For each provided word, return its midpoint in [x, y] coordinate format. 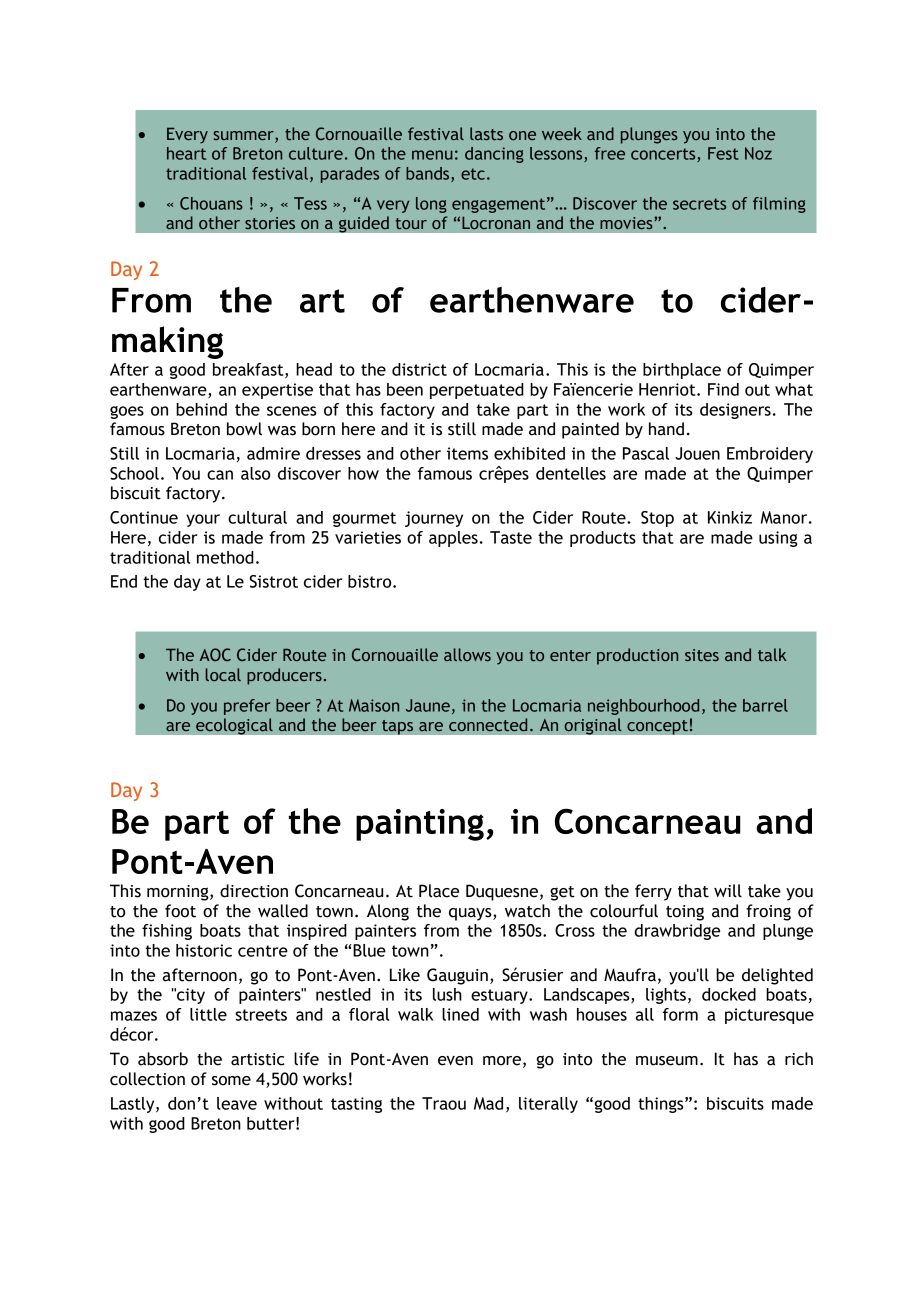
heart [186, 153]
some [231, 1081]
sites [702, 655]
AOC [215, 654]
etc [473, 174]
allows [467, 654]
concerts [664, 155]
